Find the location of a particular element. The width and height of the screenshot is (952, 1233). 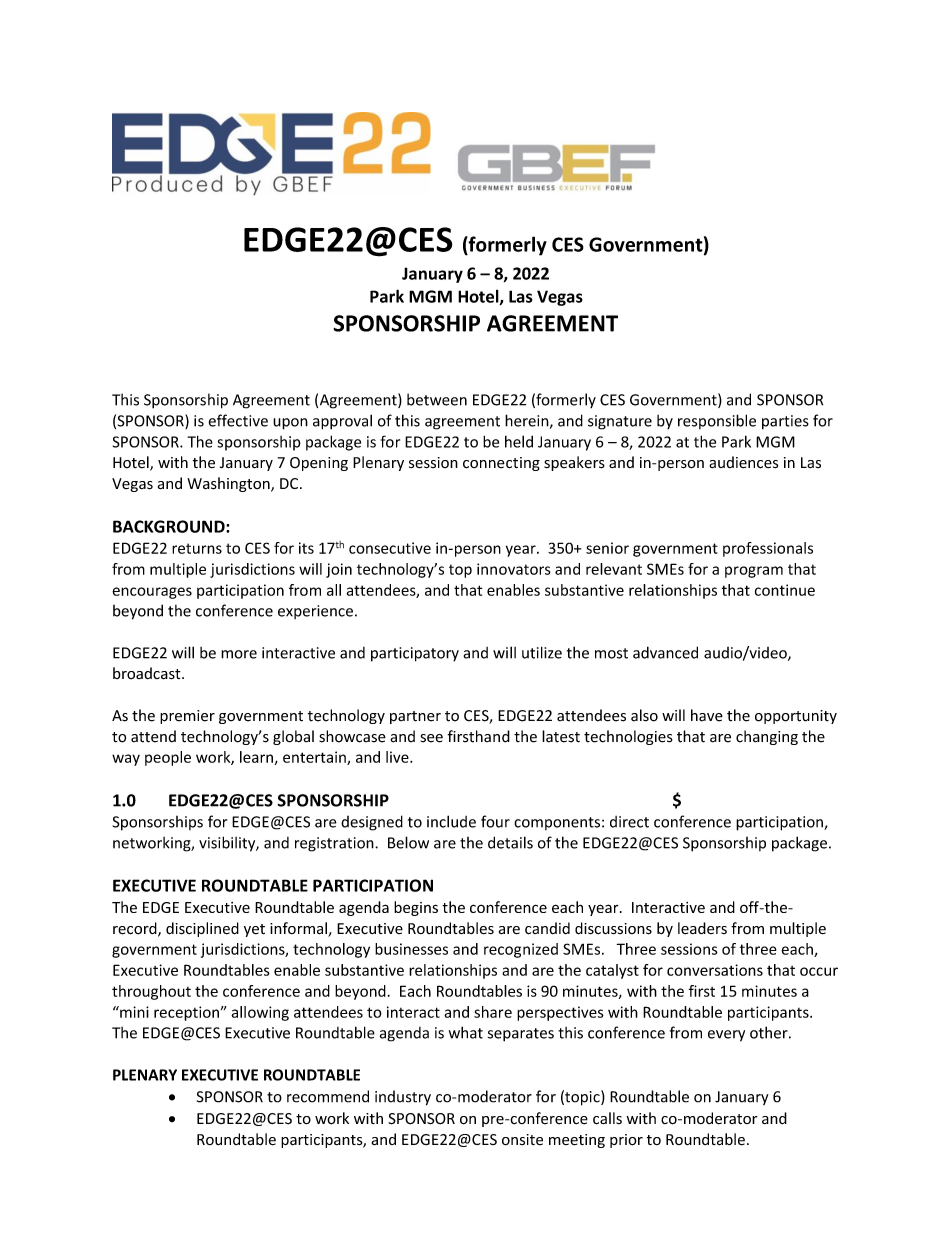

partner is located at coordinates (415, 717).
